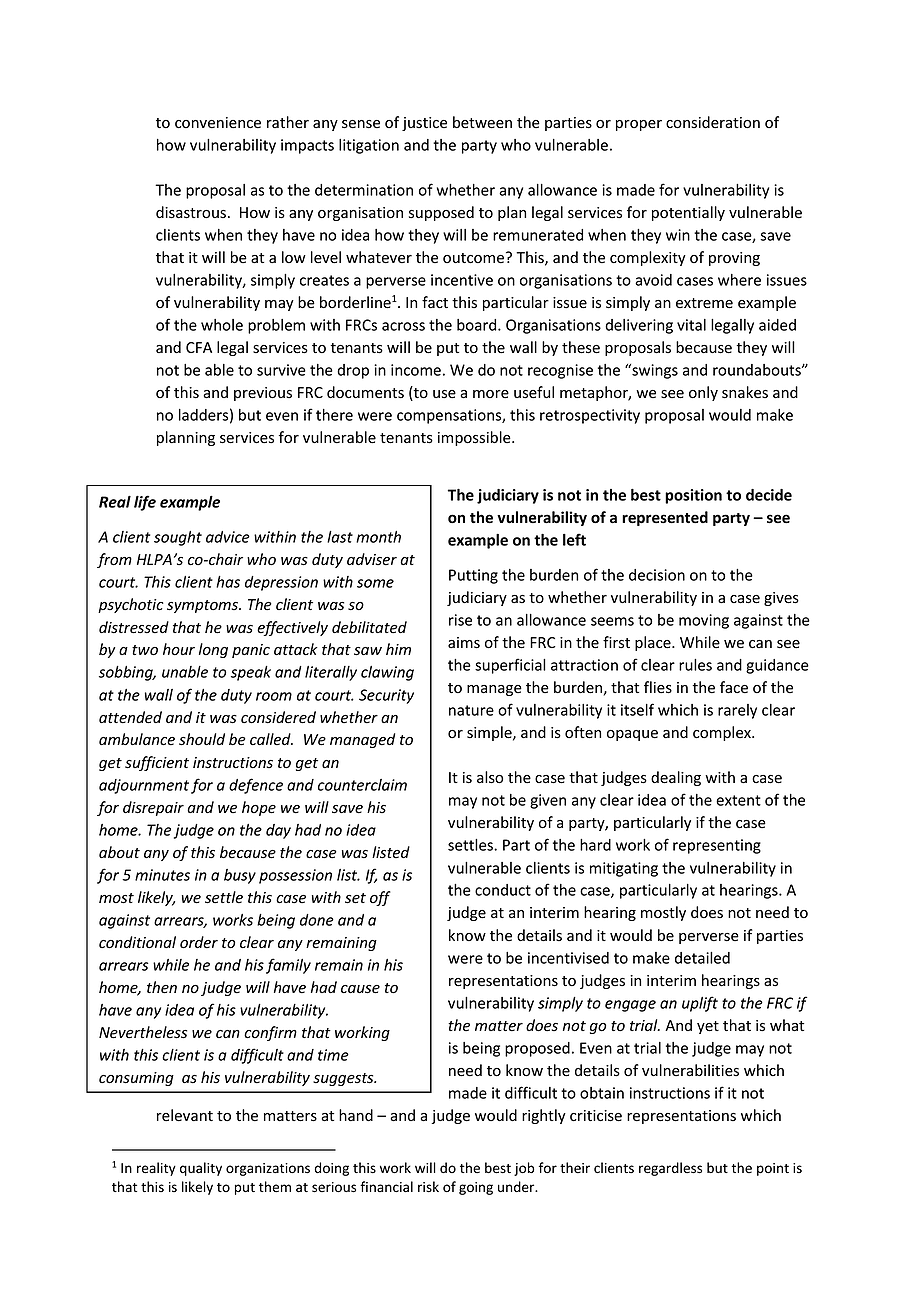 The height and width of the screenshot is (1308, 924). I want to click on justice, so click(424, 124).
